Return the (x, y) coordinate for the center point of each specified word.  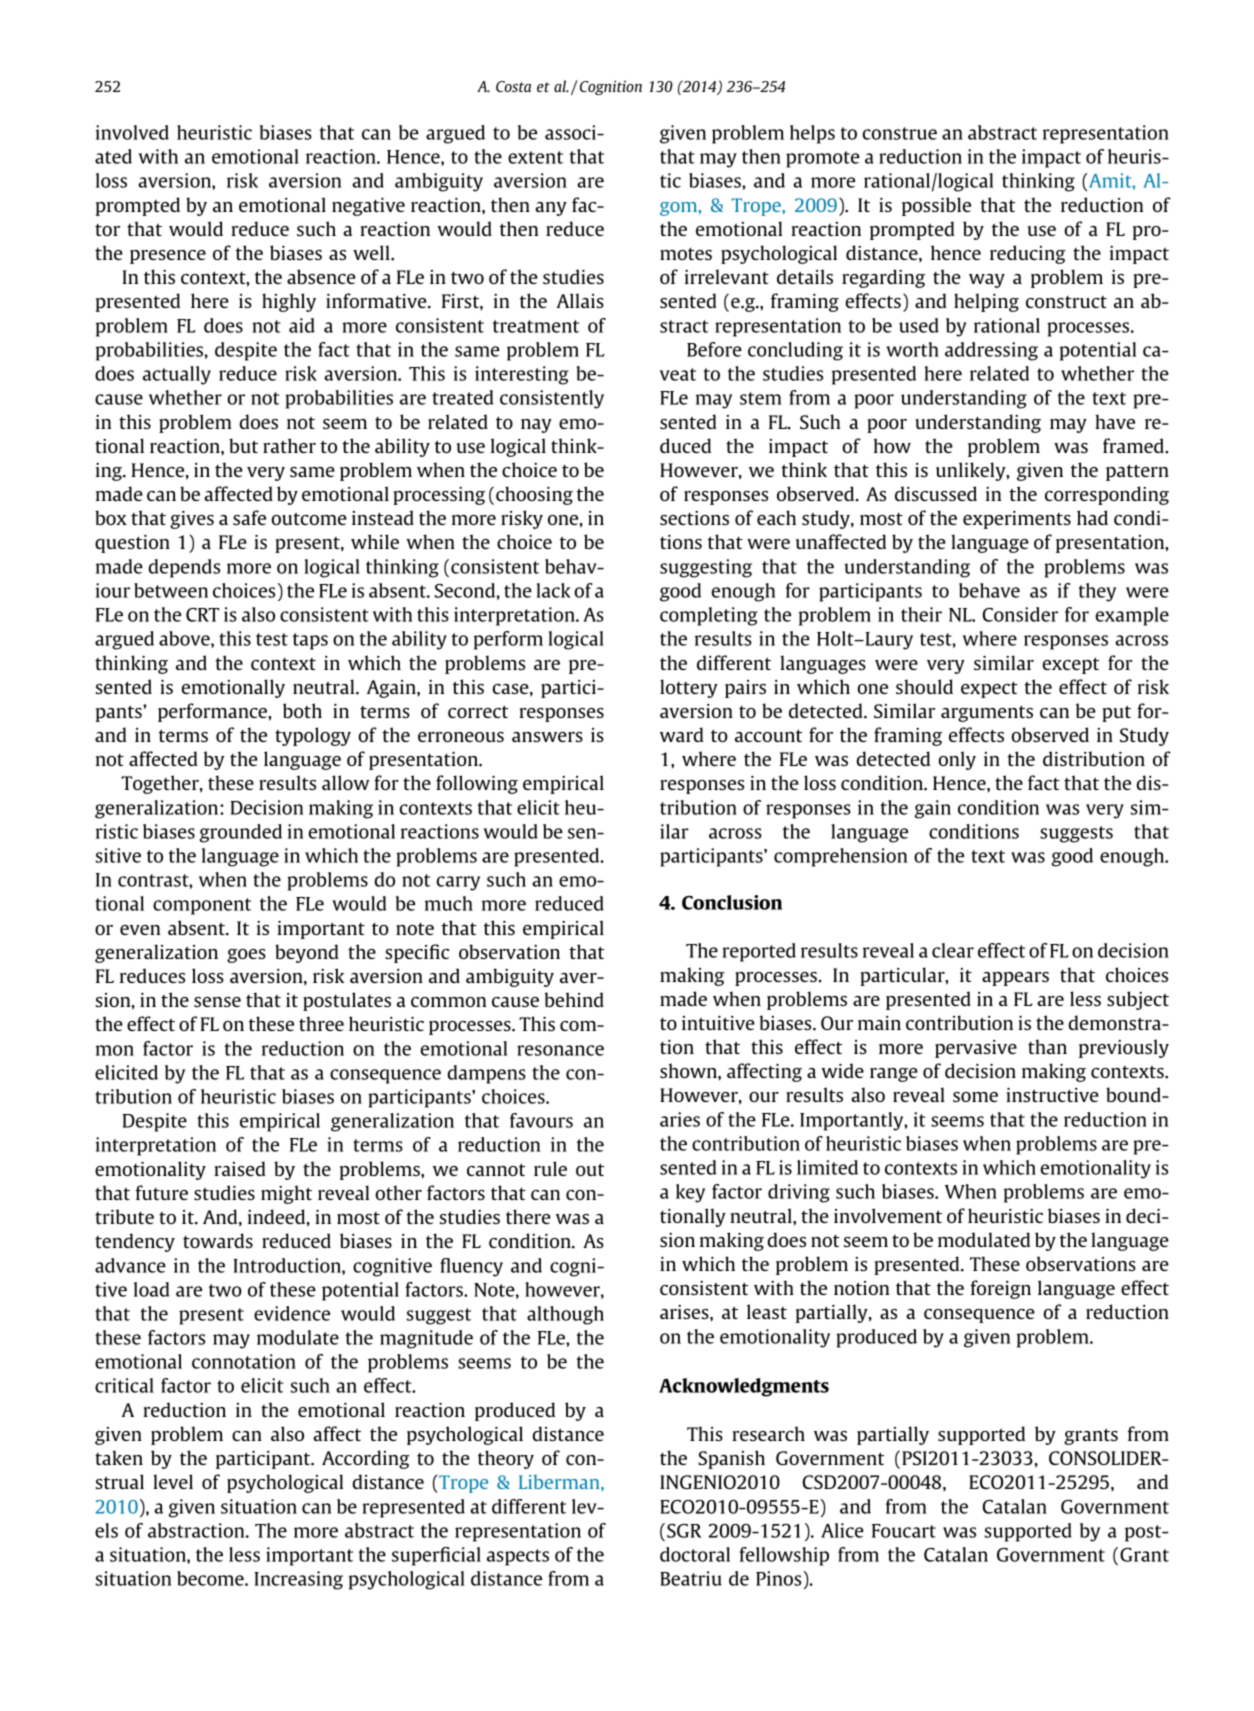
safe (249, 517)
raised (240, 1168)
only (957, 760)
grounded (241, 833)
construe (899, 133)
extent (535, 157)
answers (547, 737)
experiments (1017, 520)
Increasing (298, 1580)
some (975, 1097)
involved (132, 132)
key (690, 1193)
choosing (534, 495)
